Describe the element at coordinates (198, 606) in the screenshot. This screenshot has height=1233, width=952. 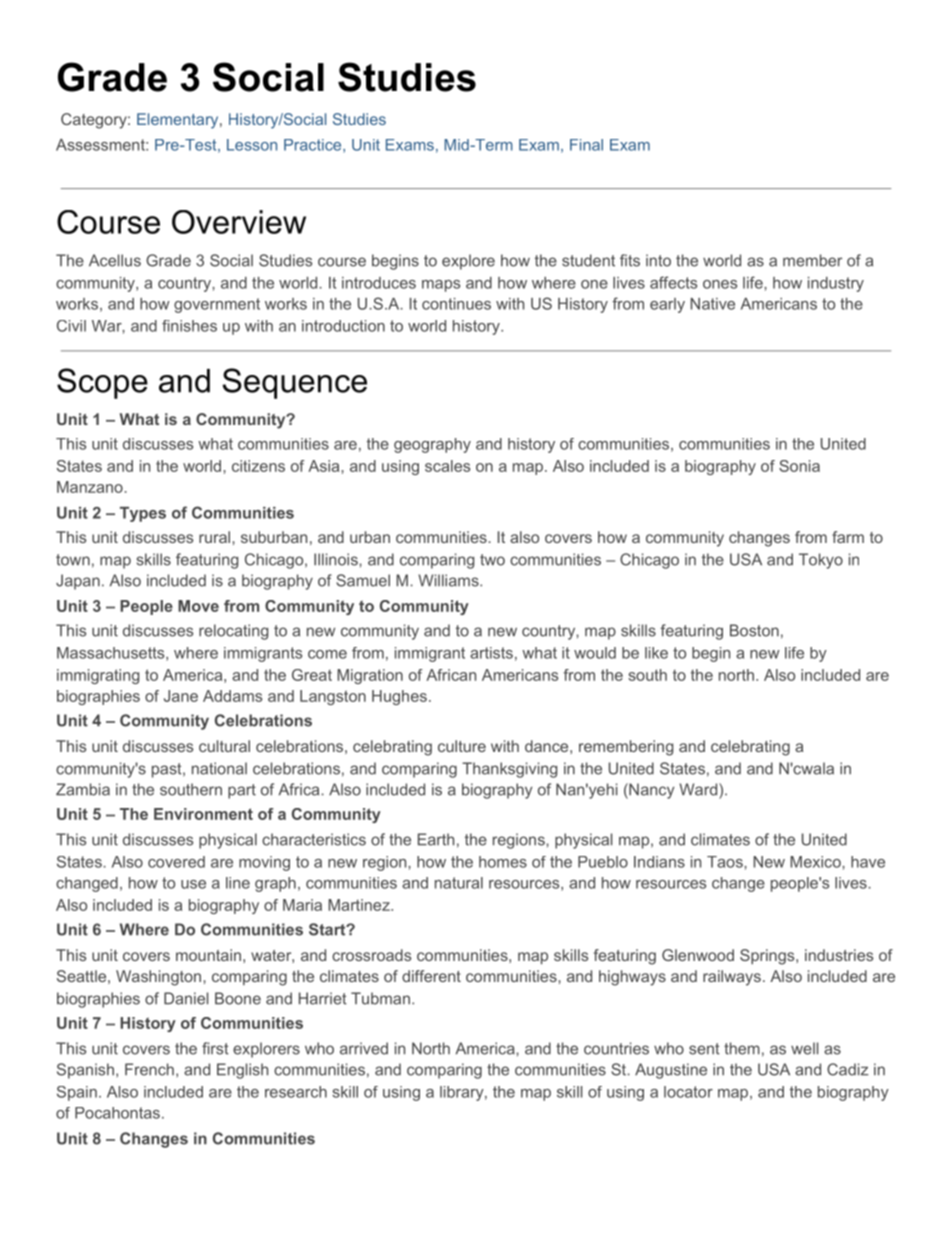
I see `Move` at that location.
